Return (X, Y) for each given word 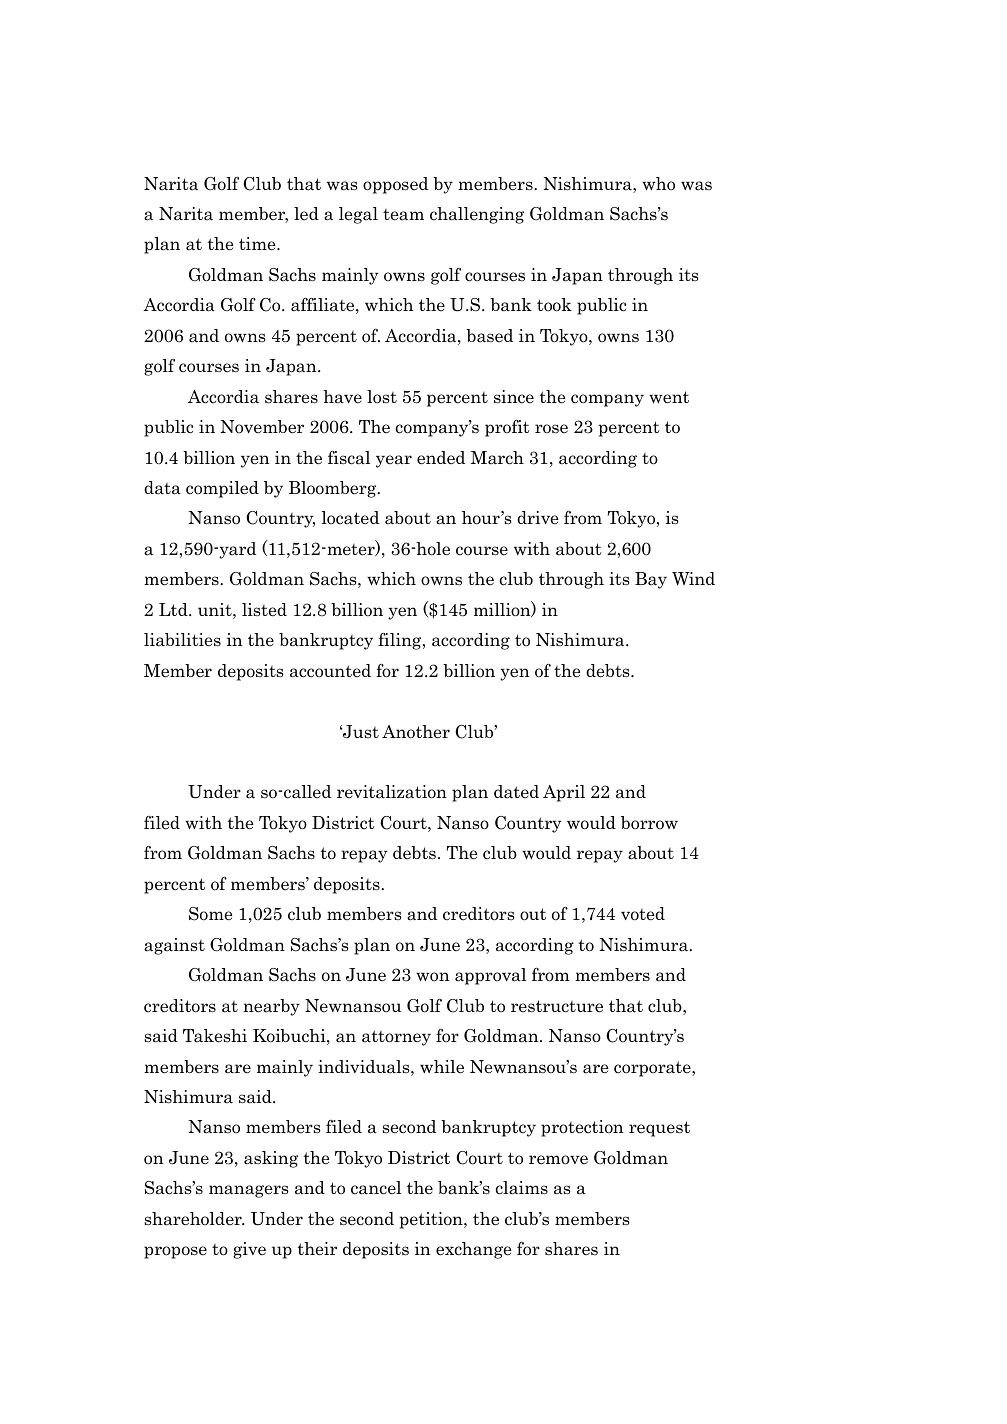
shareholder (194, 1219)
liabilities (182, 640)
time (258, 244)
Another (416, 732)
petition (432, 1220)
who (658, 184)
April (564, 793)
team (403, 215)
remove (558, 1160)
